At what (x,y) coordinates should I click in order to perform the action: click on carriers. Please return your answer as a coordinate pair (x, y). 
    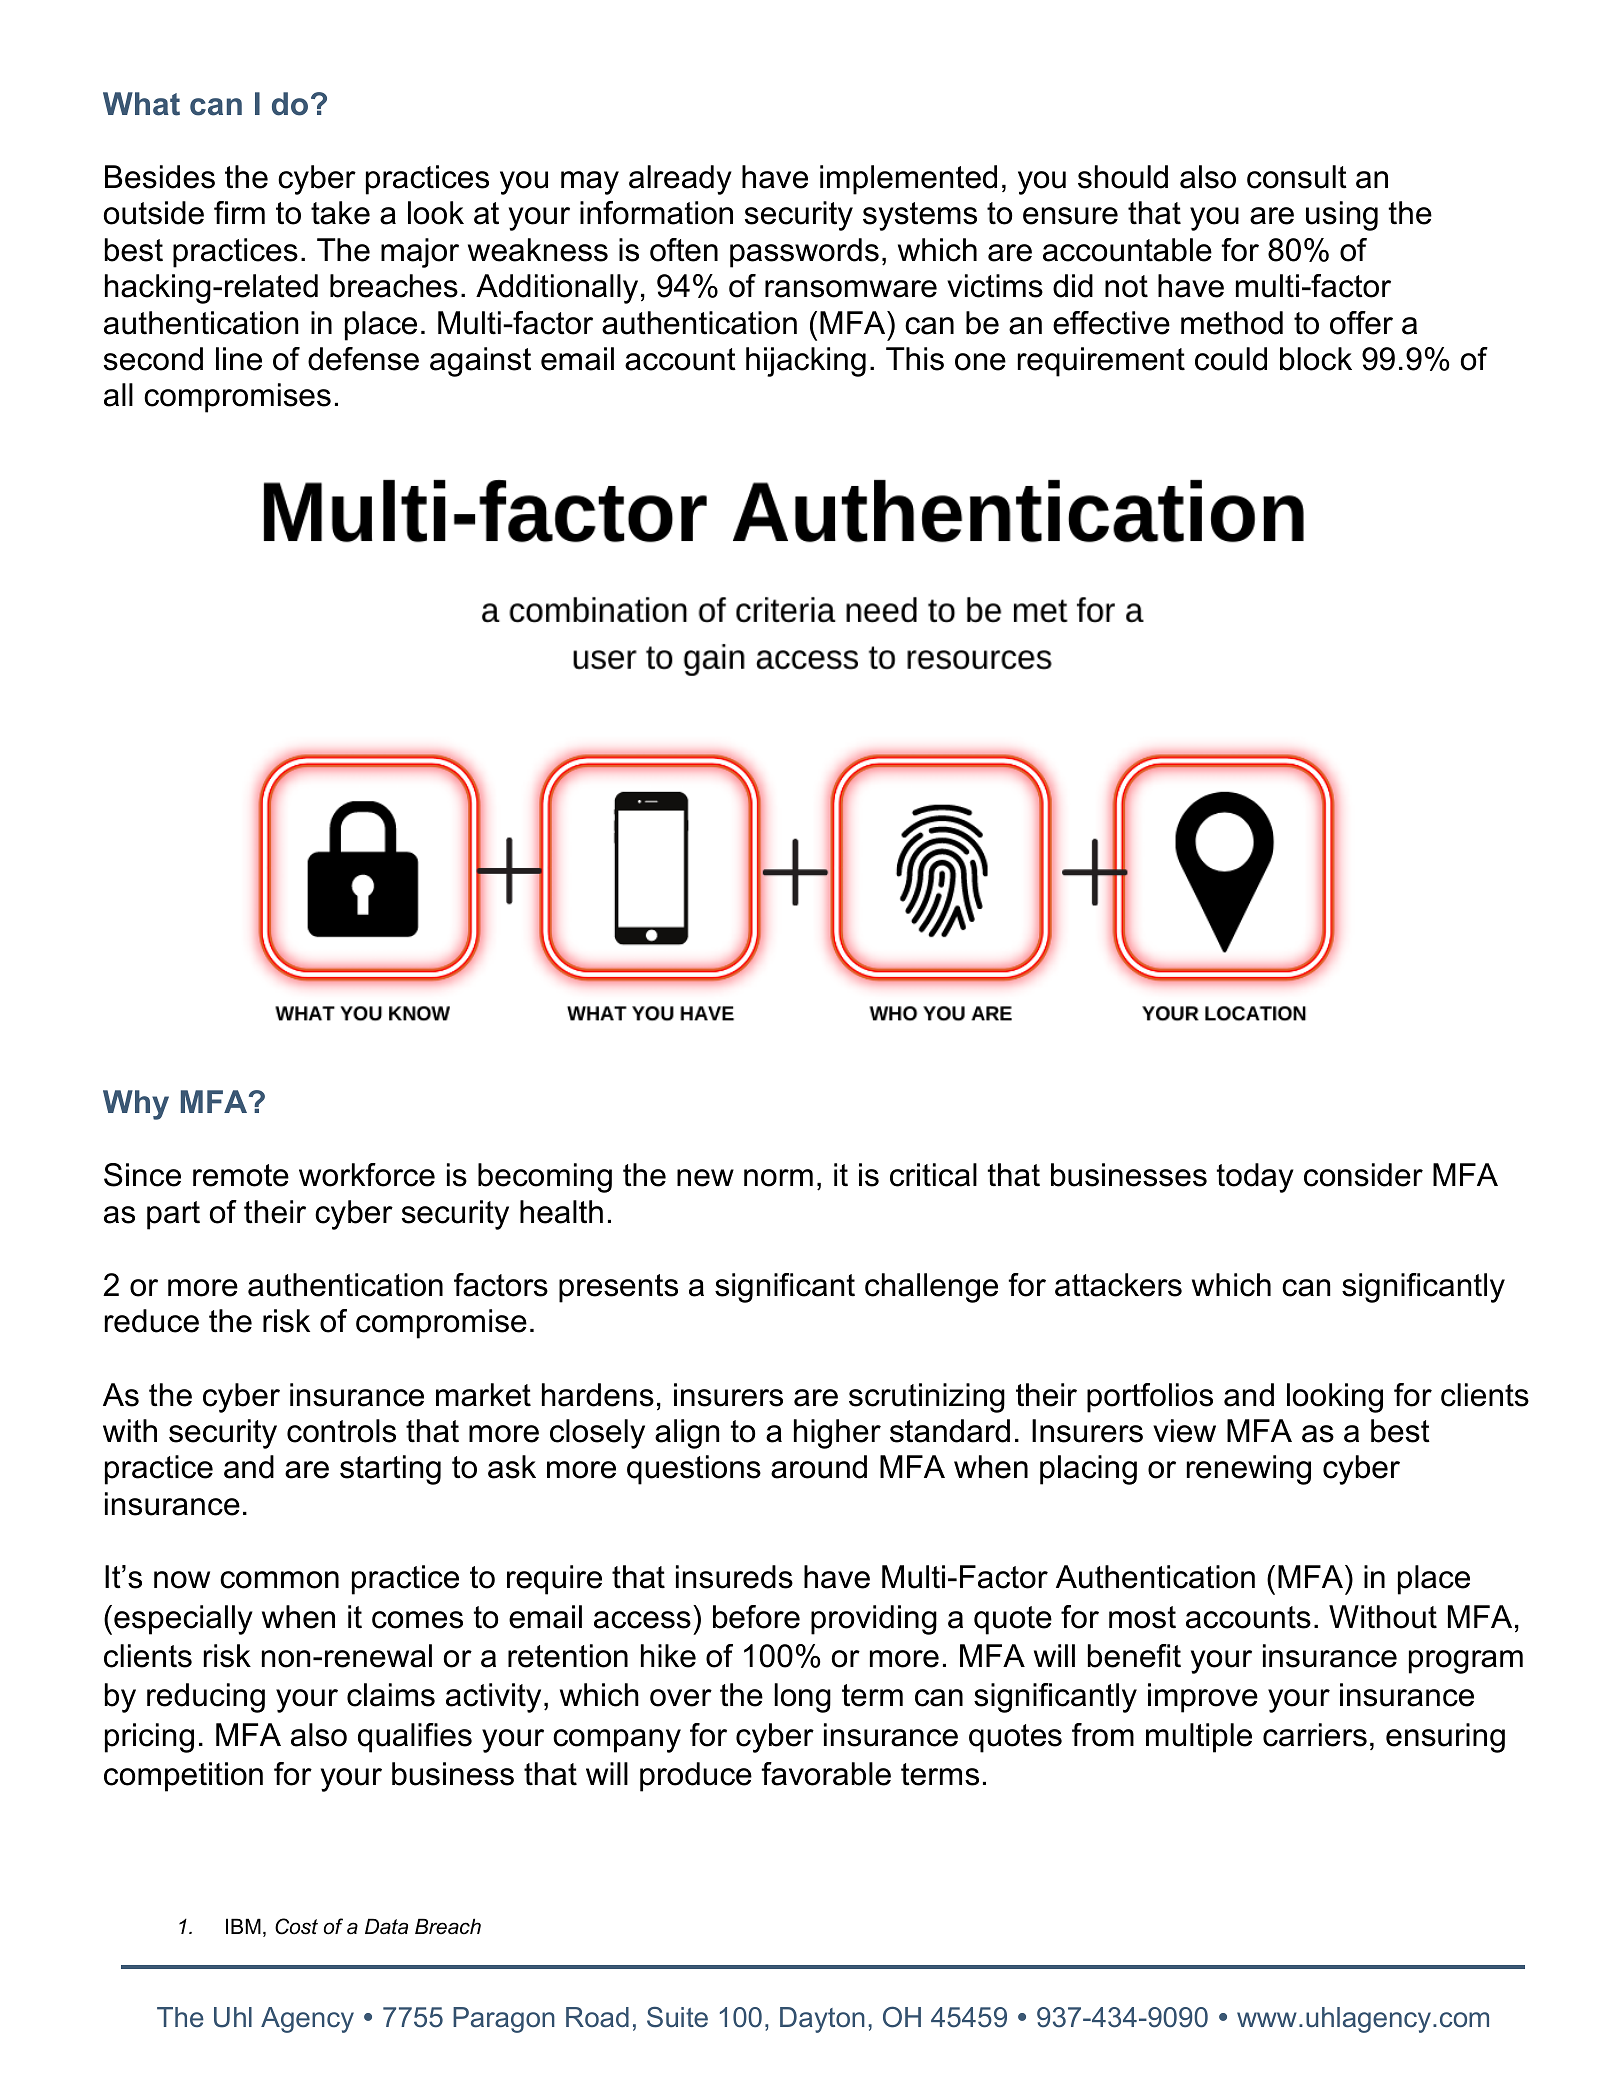
    Looking at the image, I should click on (1315, 1735).
